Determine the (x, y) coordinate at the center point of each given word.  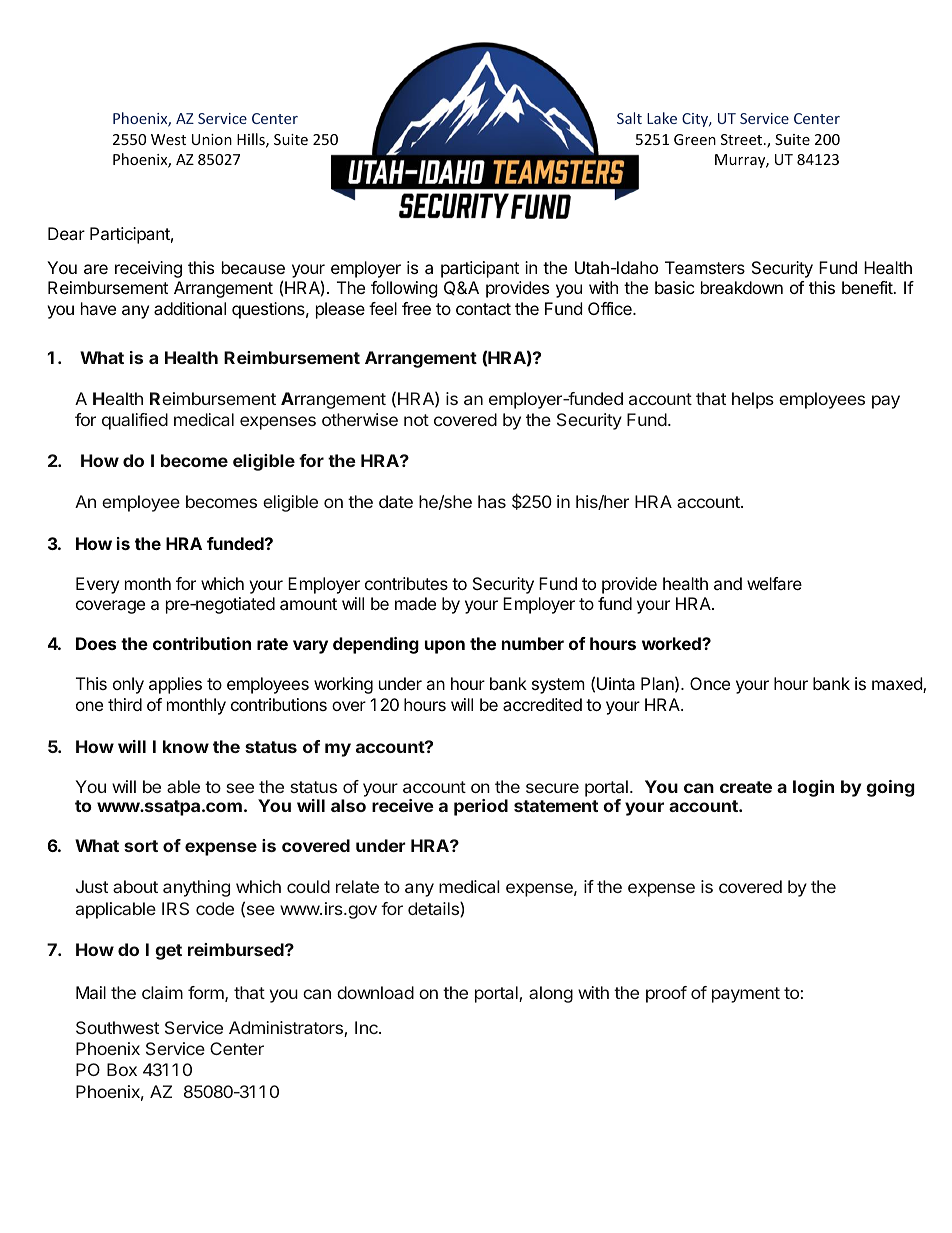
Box (122, 1069)
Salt (629, 118)
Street (743, 139)
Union (212, 139)
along (551, 994)
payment (746, 995)
